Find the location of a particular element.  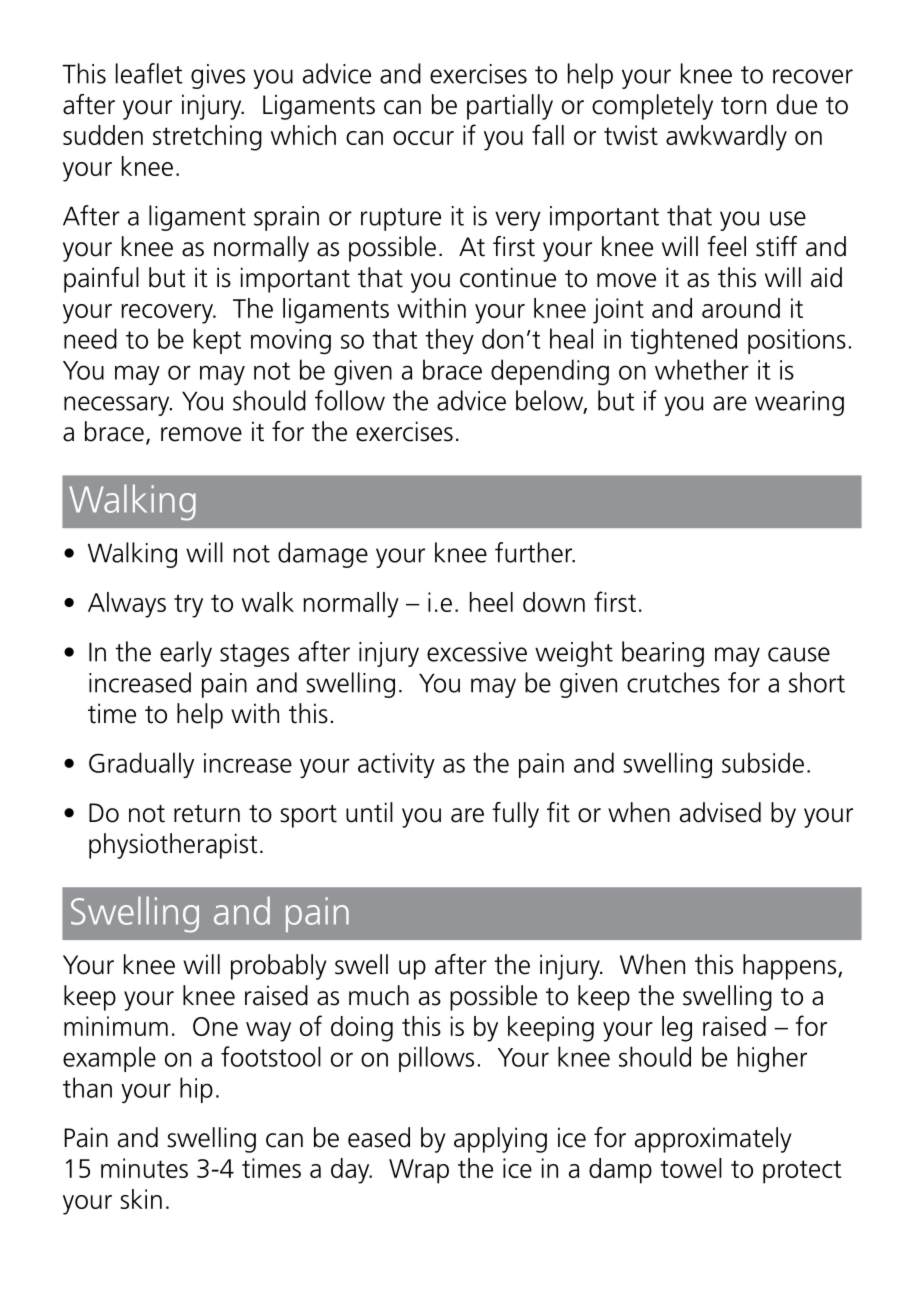

stretching is located at coordinates (207, 138).
